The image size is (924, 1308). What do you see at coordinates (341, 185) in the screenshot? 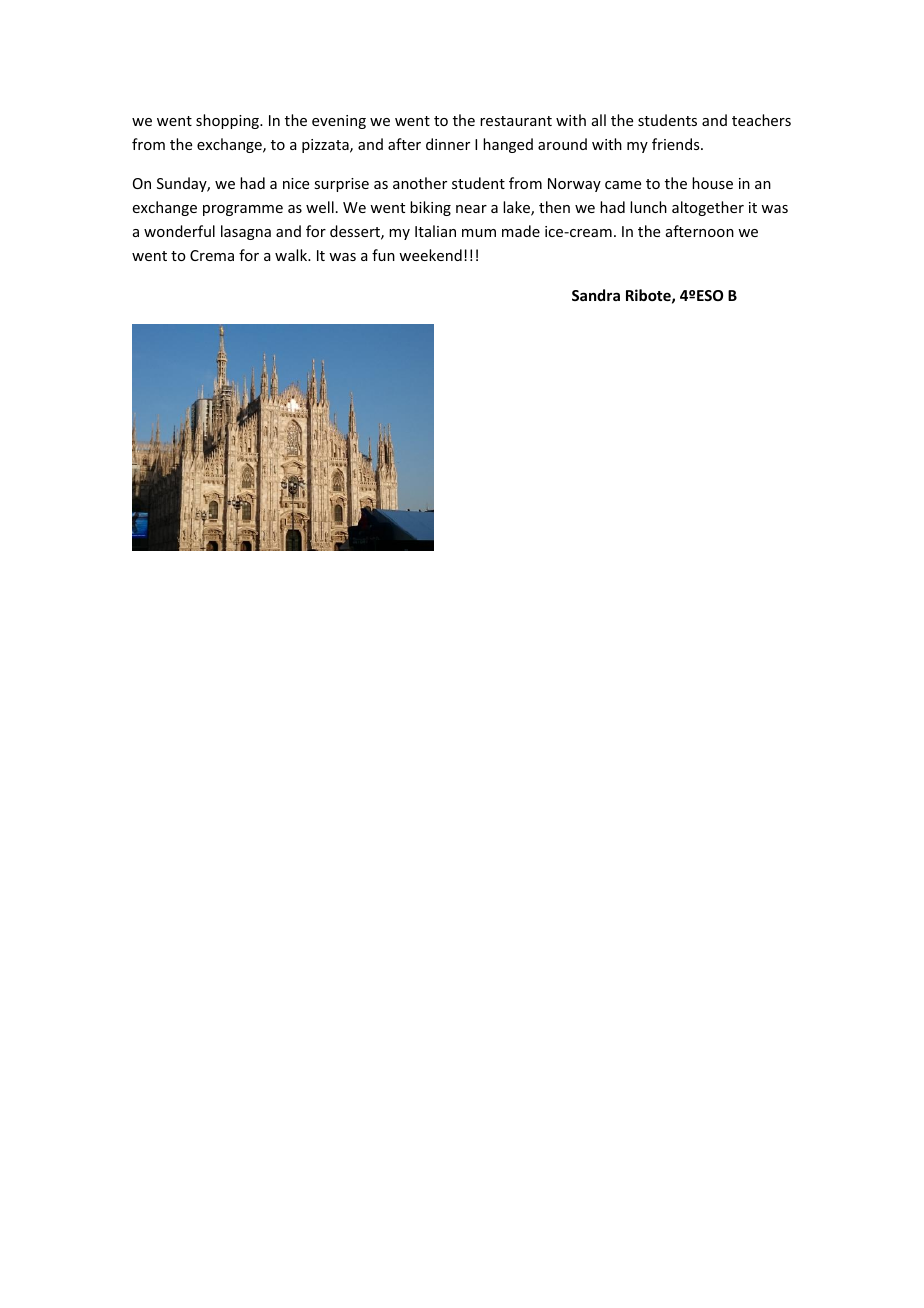
I see `surprise` at bounding box center [341, 185].
